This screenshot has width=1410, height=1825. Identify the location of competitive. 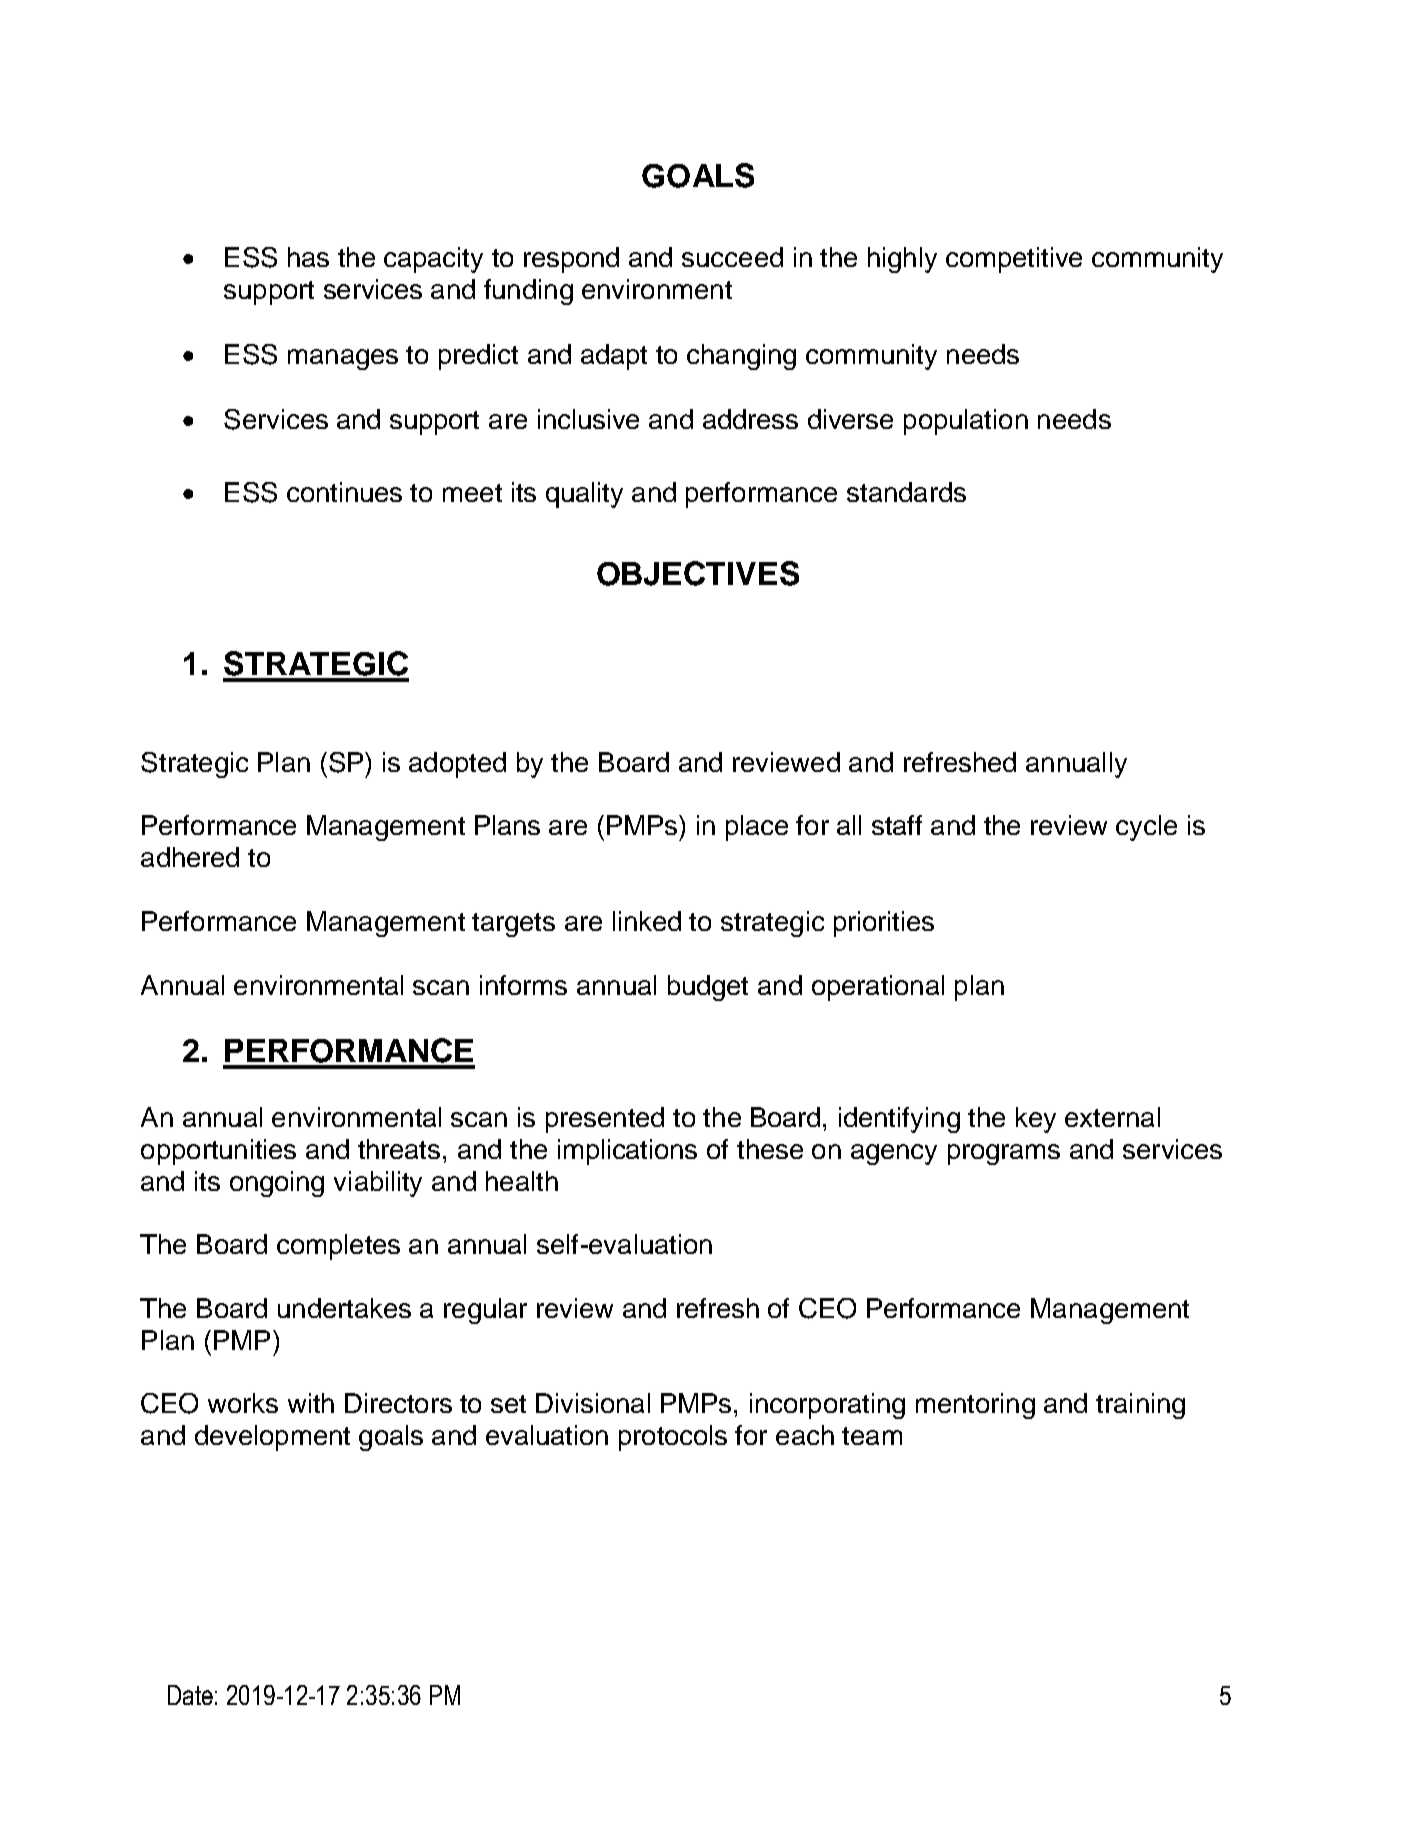
(1014, 260).
